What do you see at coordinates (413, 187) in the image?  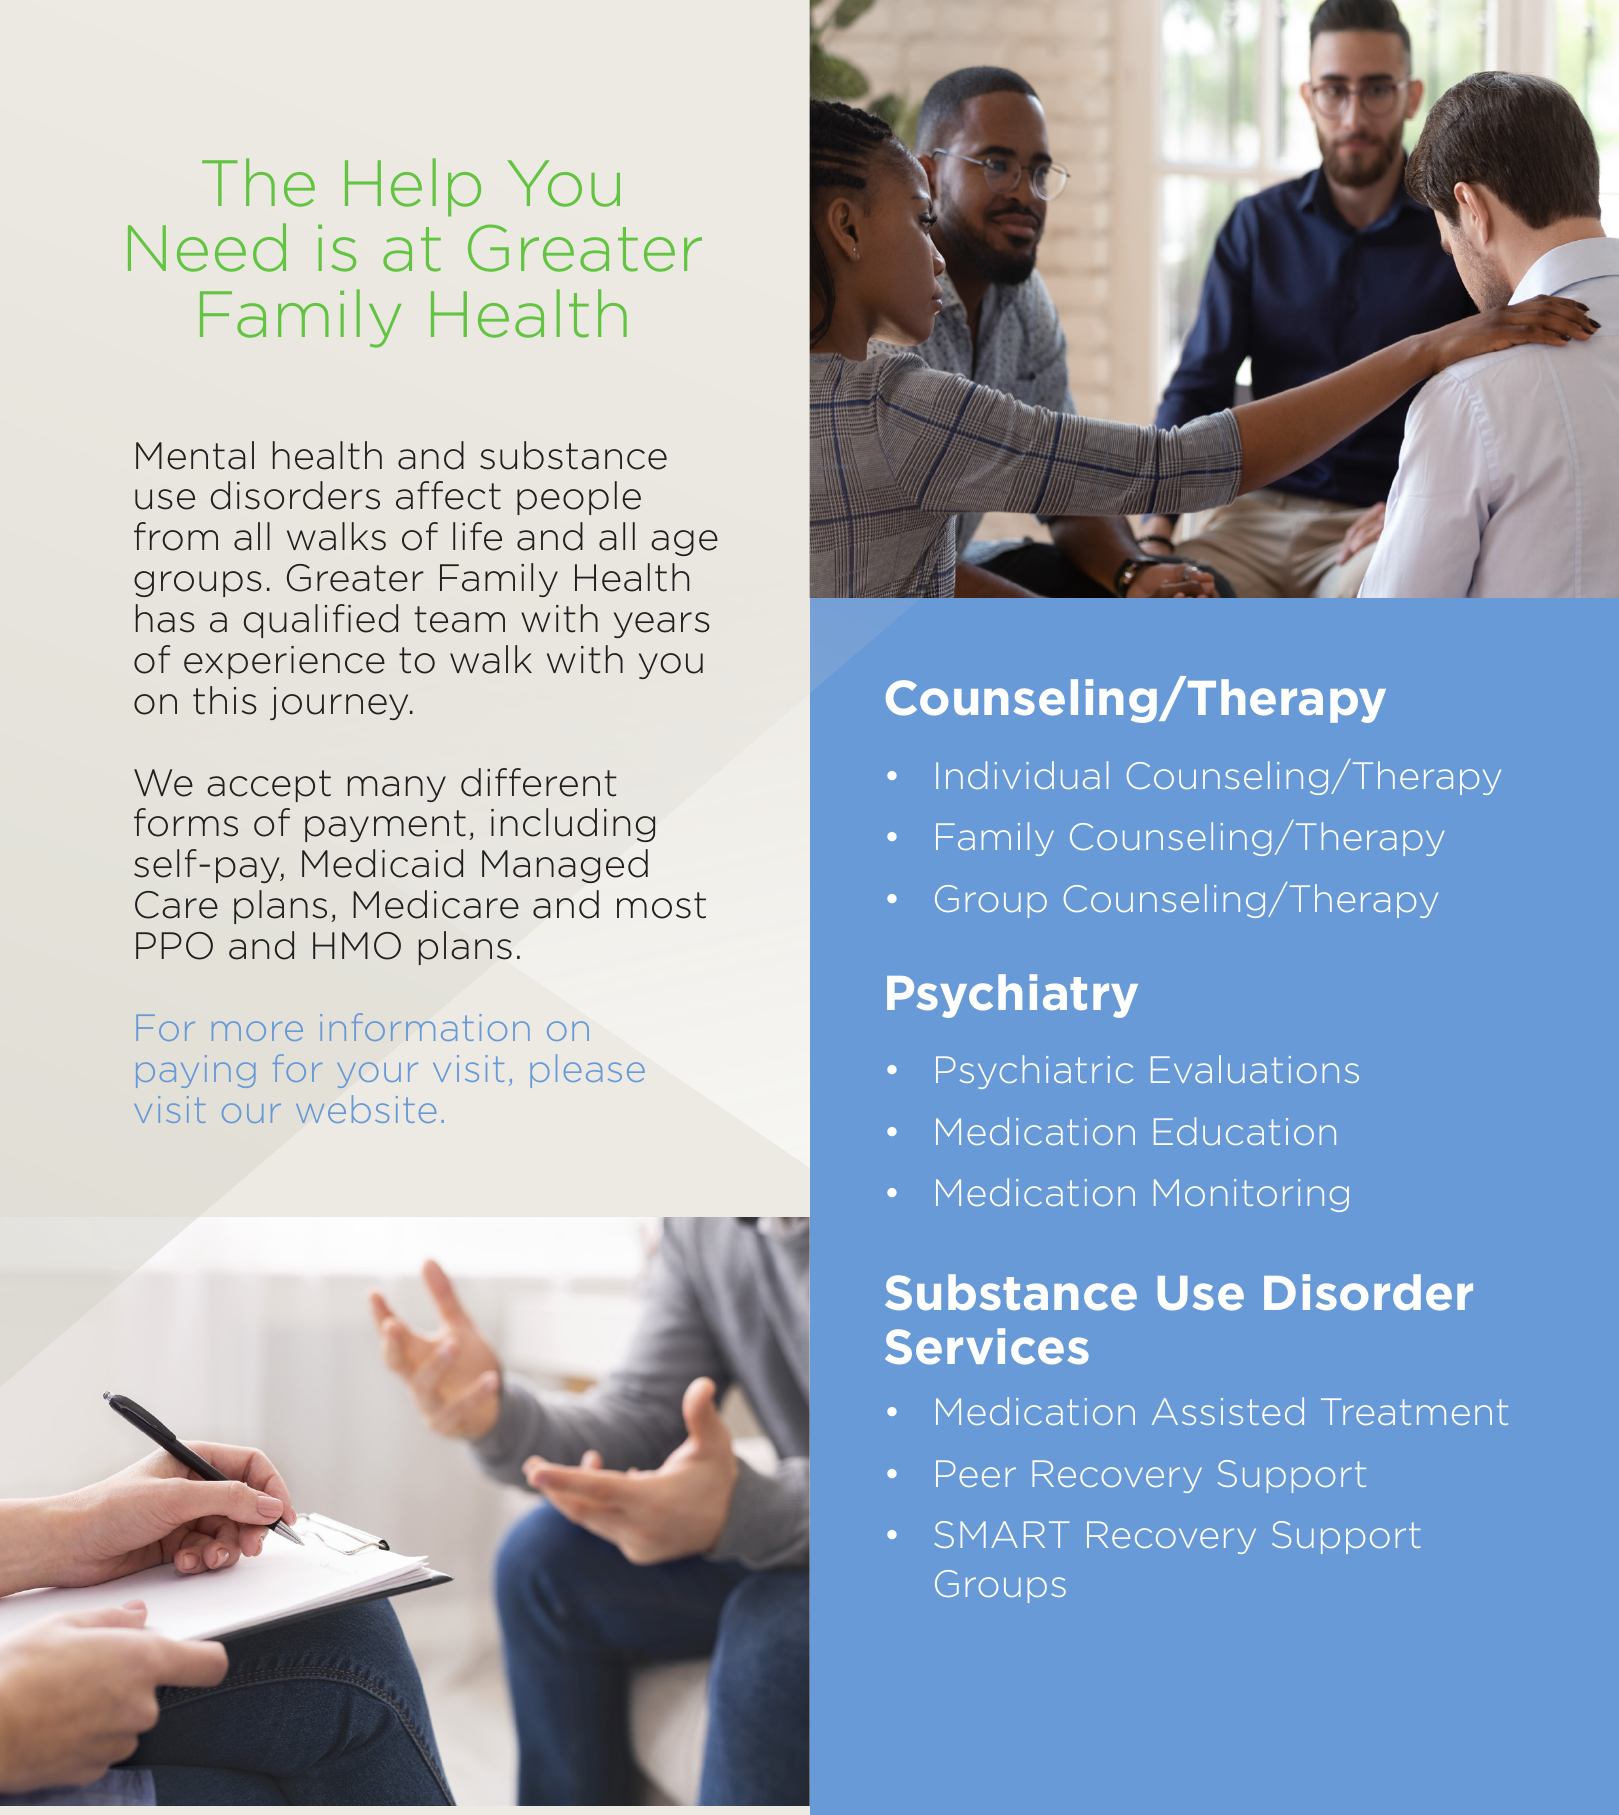 I see `Help` at bounding box center [413, 187].
